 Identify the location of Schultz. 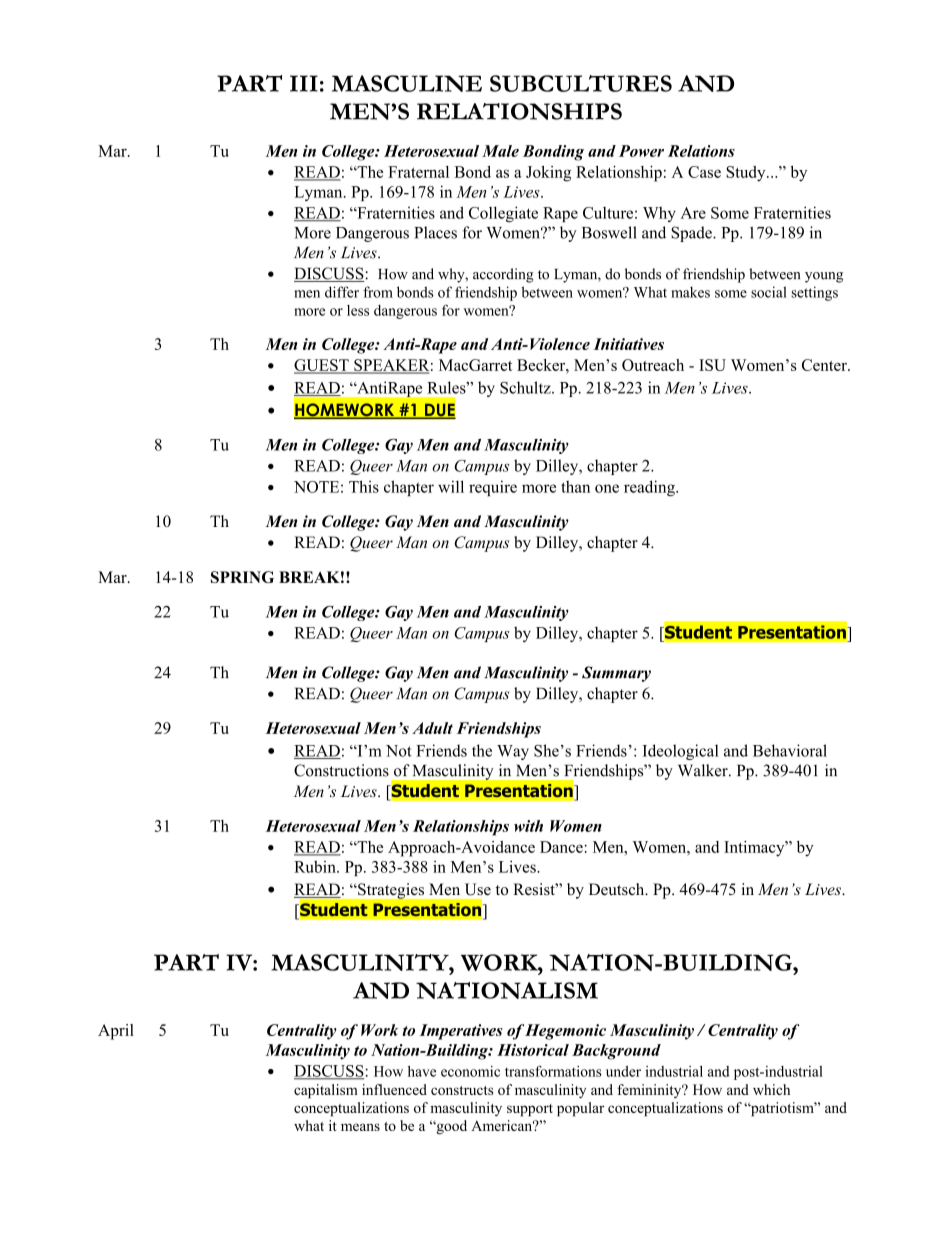
(526, 387).
